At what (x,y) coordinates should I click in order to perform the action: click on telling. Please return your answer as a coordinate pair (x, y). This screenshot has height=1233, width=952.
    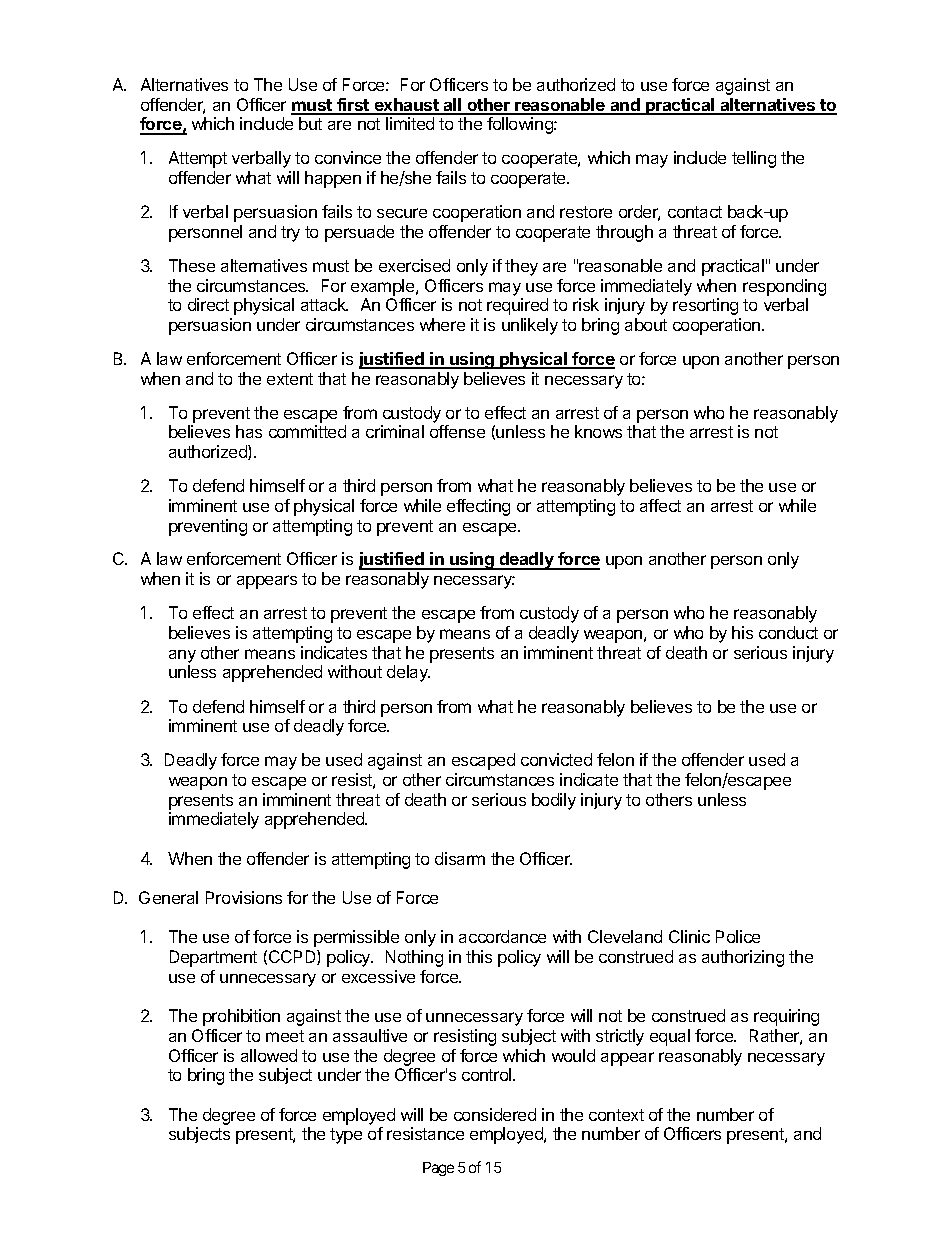
    Looking at the image, I should click on (754, 159).
